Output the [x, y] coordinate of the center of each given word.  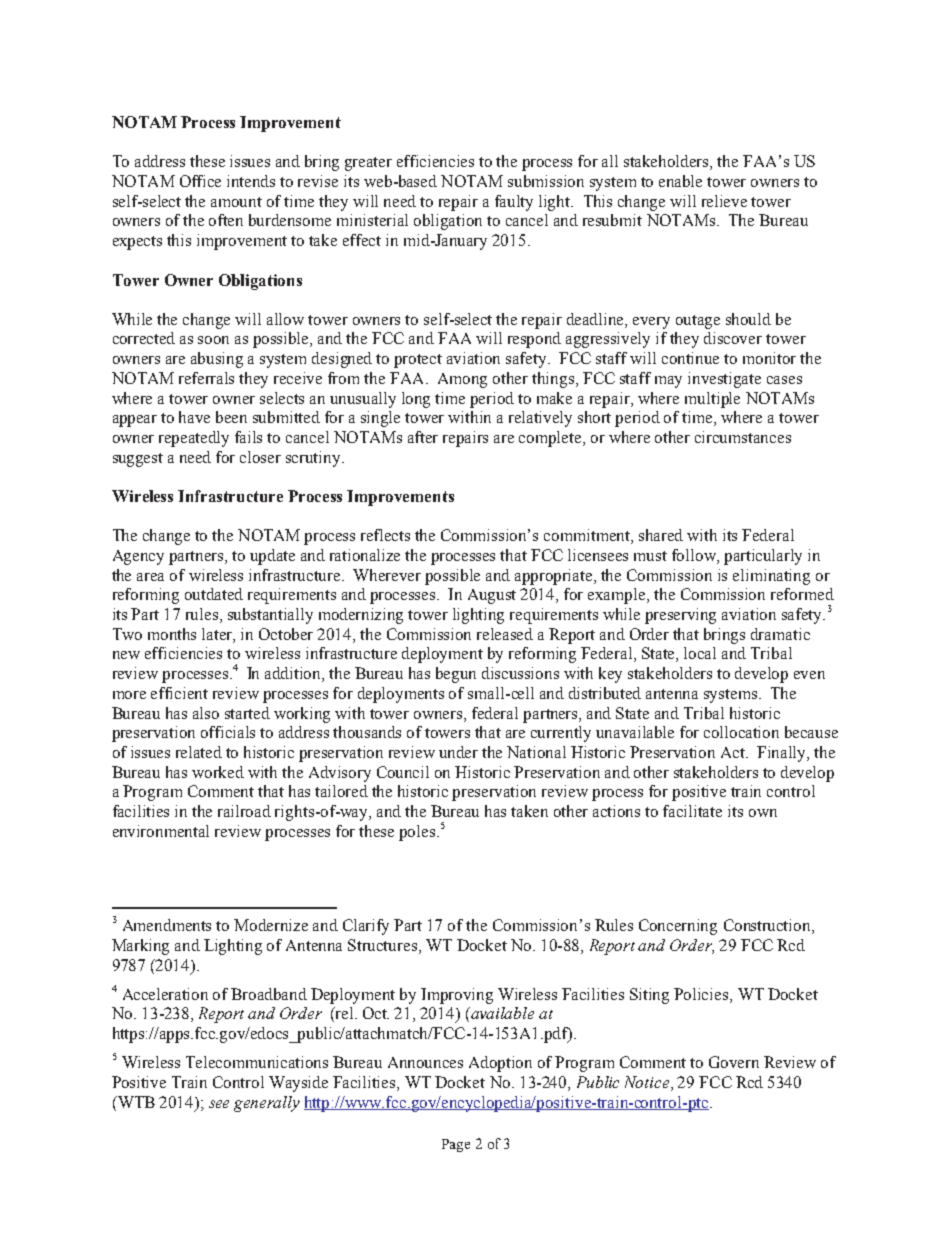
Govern [734, 1062]
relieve [724, 201]
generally [267, 1104]
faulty [514, 203]
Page [456, 1145]
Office [200, 181]
